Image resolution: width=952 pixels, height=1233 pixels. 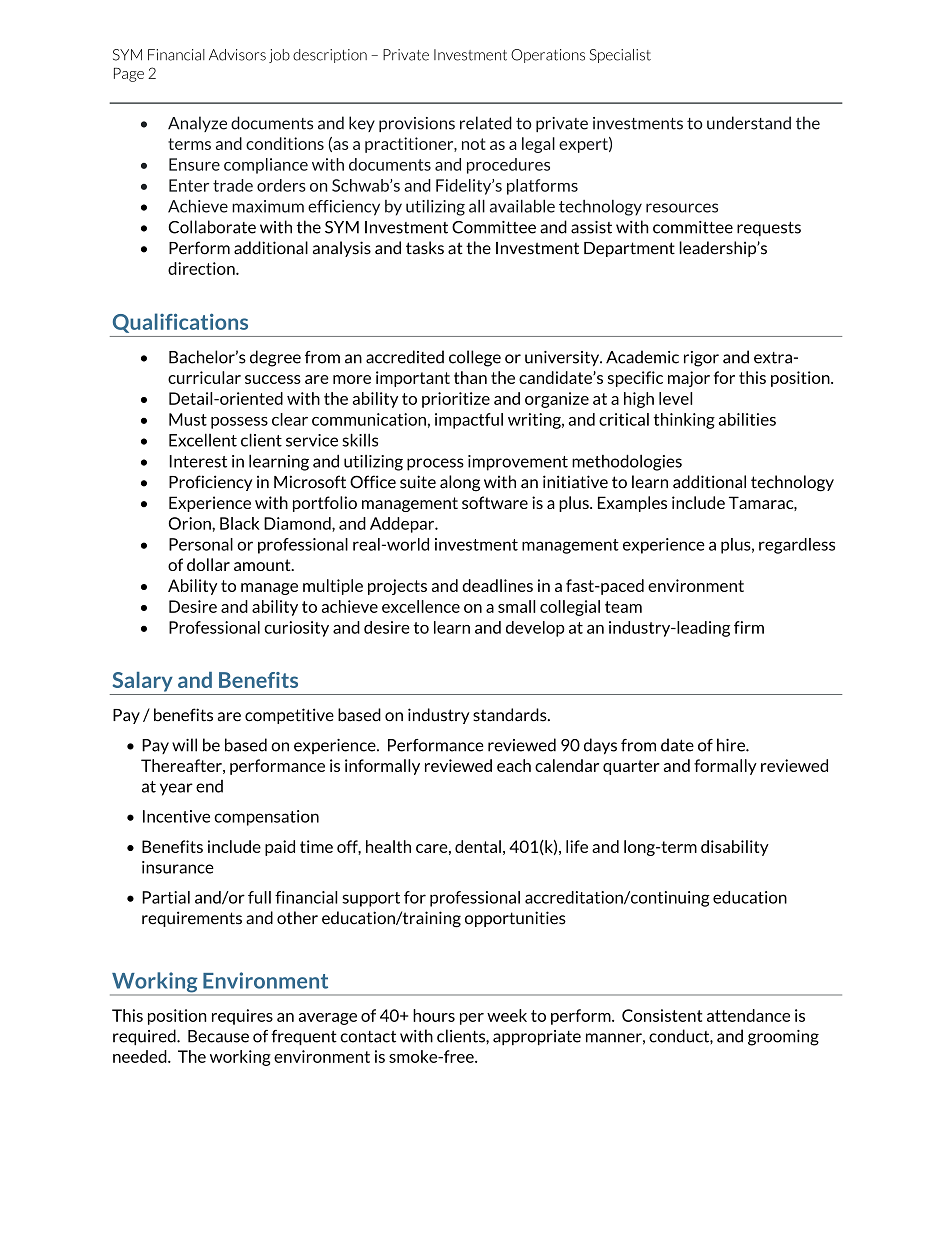 What do you see at coordinates (749, 123) in the image?
I see `understand` at bounding box center [749, 123].
